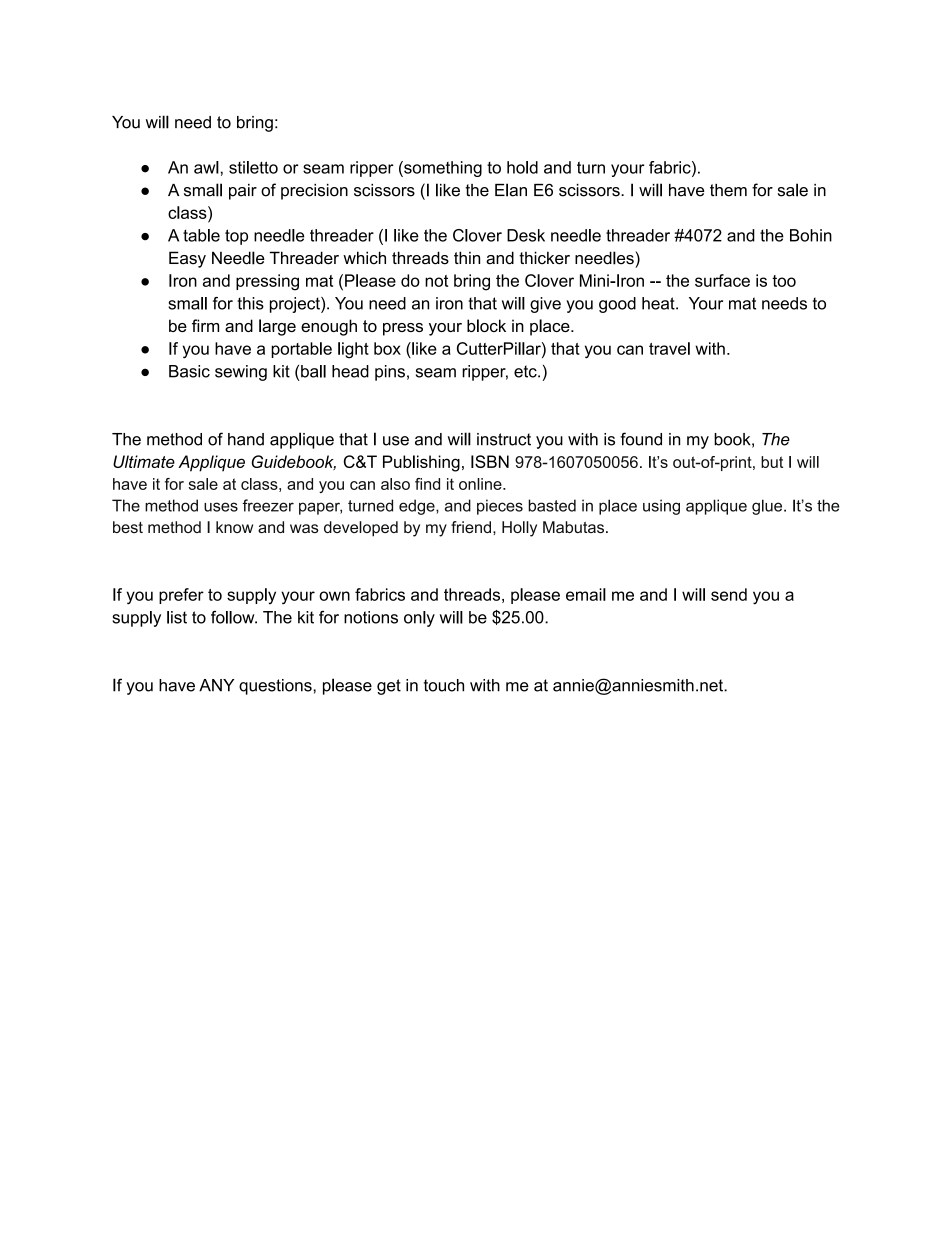  Describe the element at coordinates (669, 348) in the screenshot. I see `travel` at that location.
